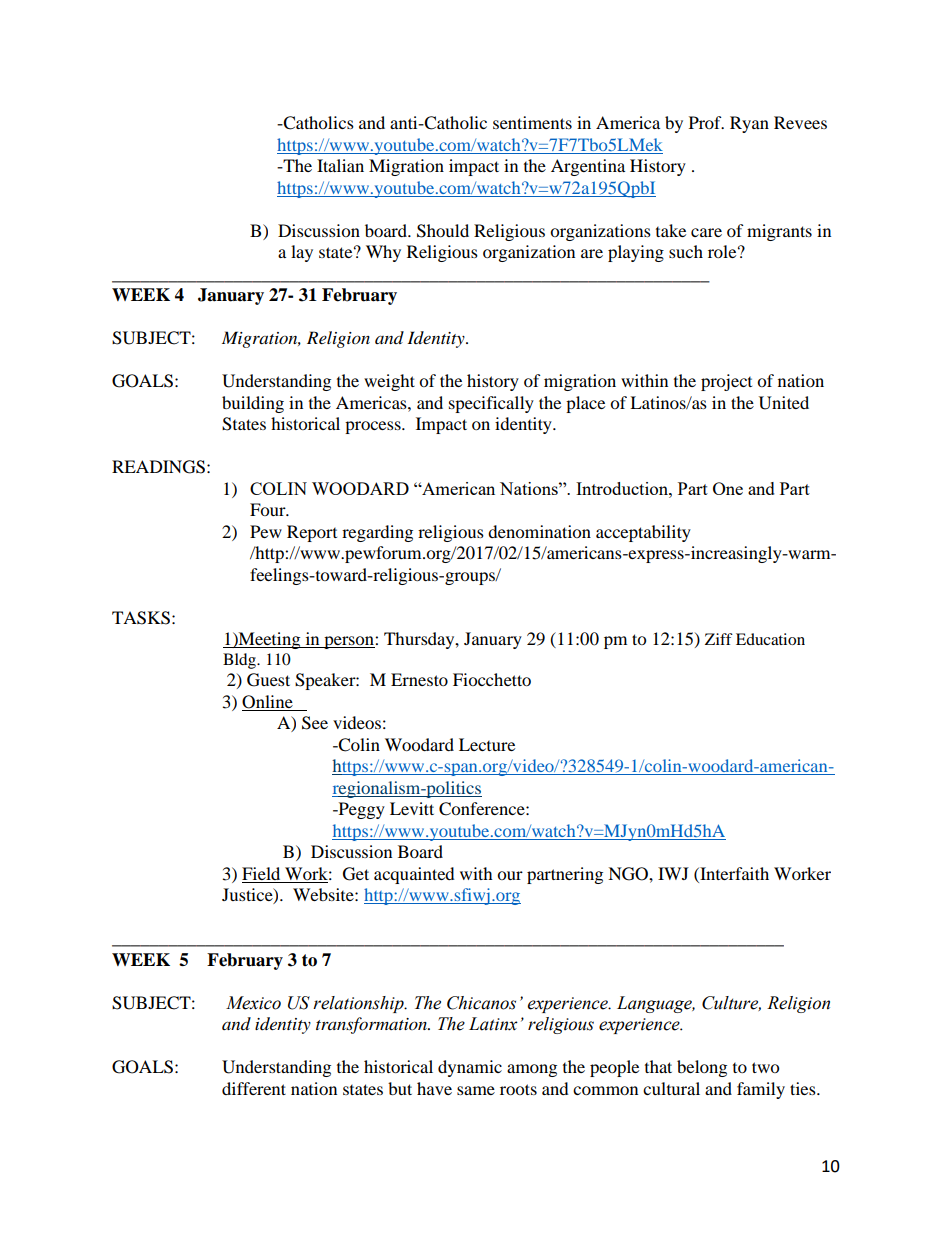 Image resolution: width=952 pixels, height=1233 pixels. Describe the element at coordinates (254, 1088) in the screenshot. I see `different` at that location.
